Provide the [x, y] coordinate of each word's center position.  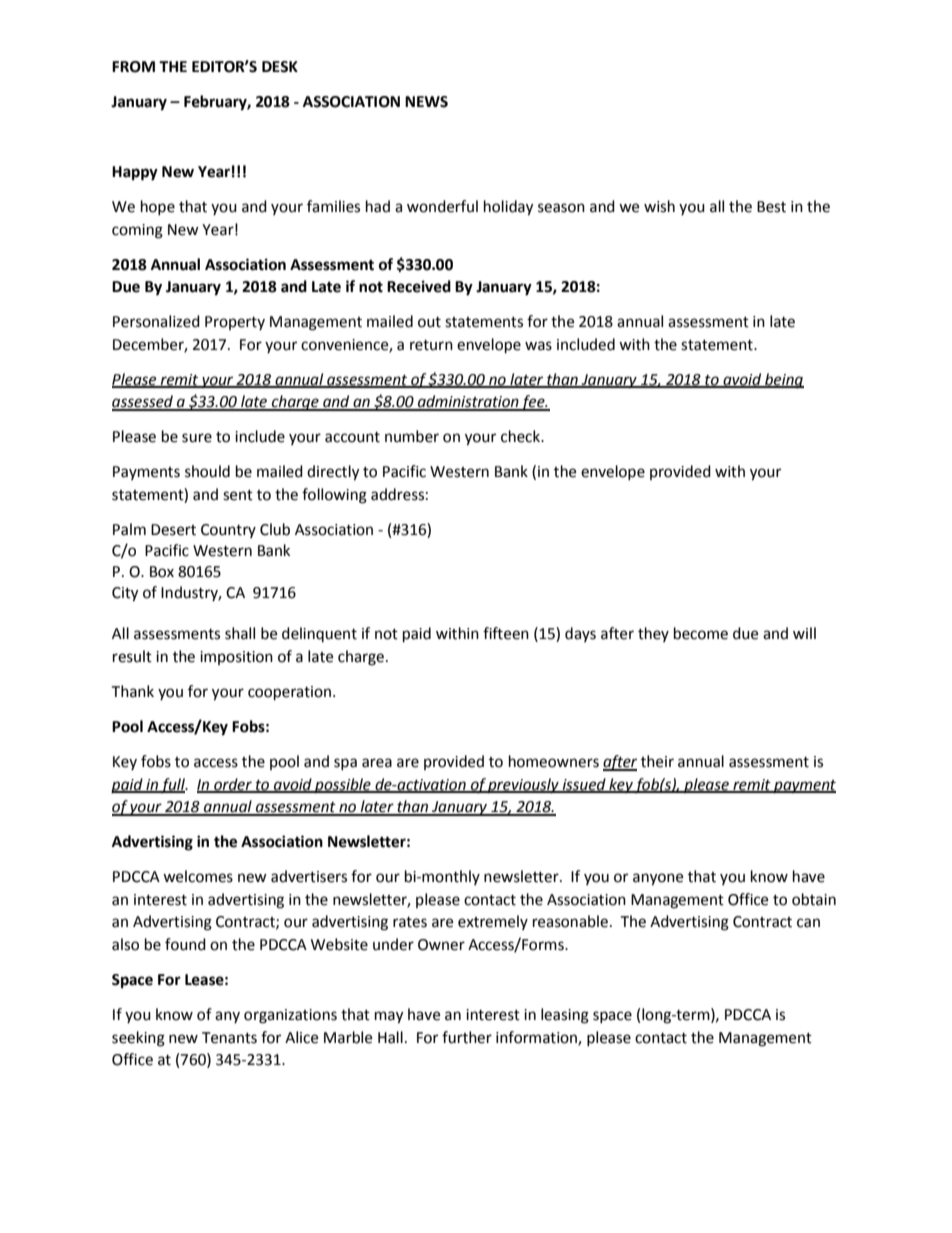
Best [771, 207]
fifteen [506, 633]
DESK [280, 67]
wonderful [442, 206]
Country [228, 531]
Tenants [229, 1038]
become [701, 633]
